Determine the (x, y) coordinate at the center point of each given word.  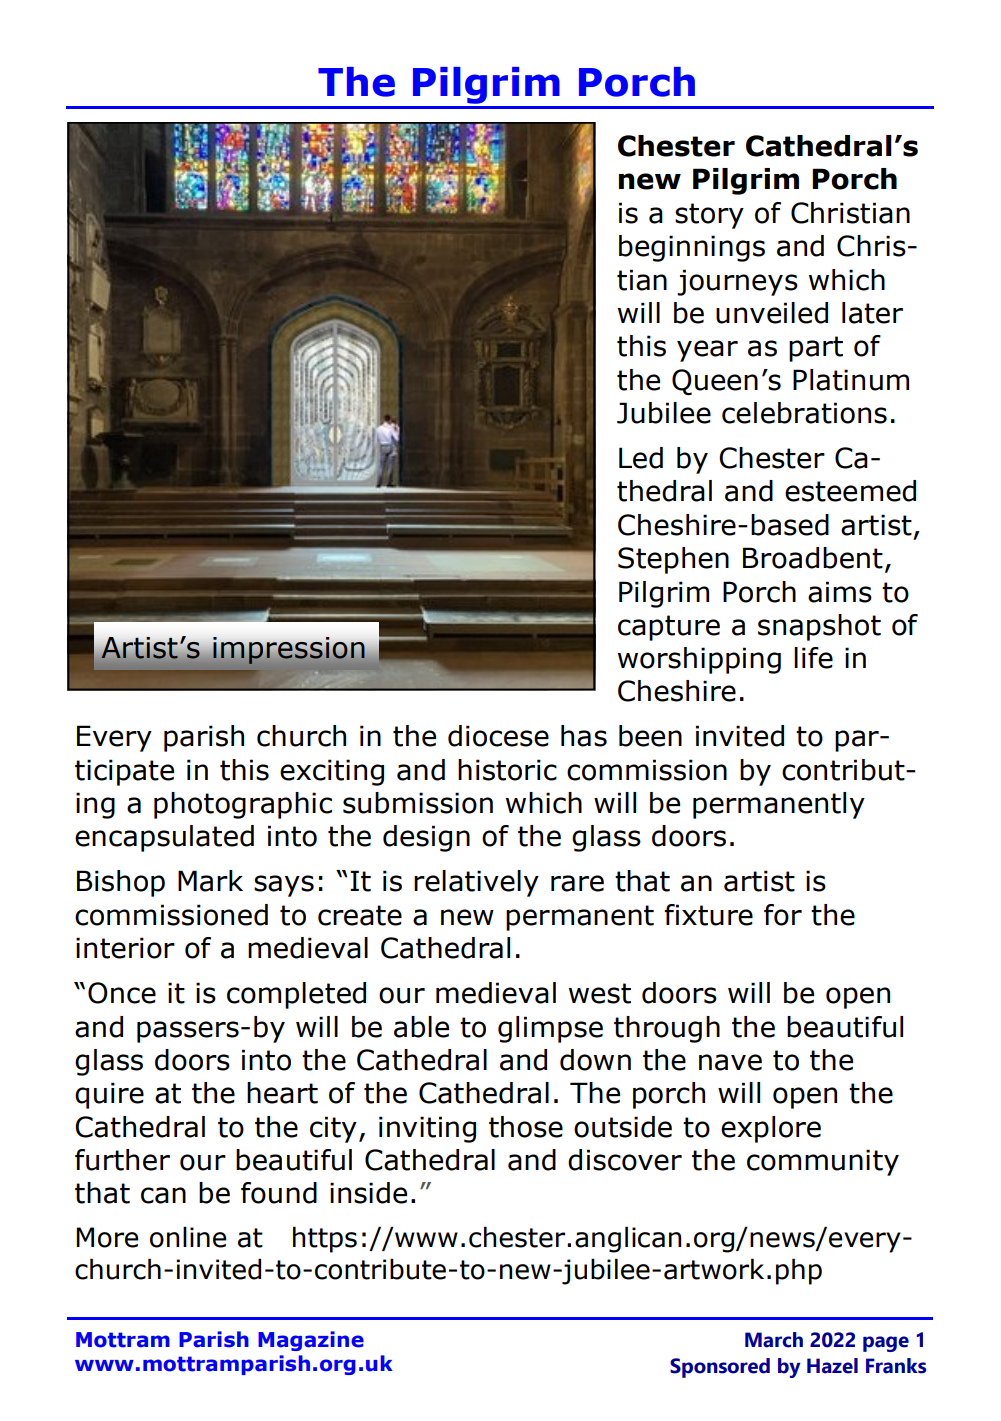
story (709, 216)
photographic (243, 805)
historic (507, 770)
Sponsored (720, 1368)
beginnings (692, 248)
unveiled (772, 313)
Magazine (311, 1341)
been (650, 736)
